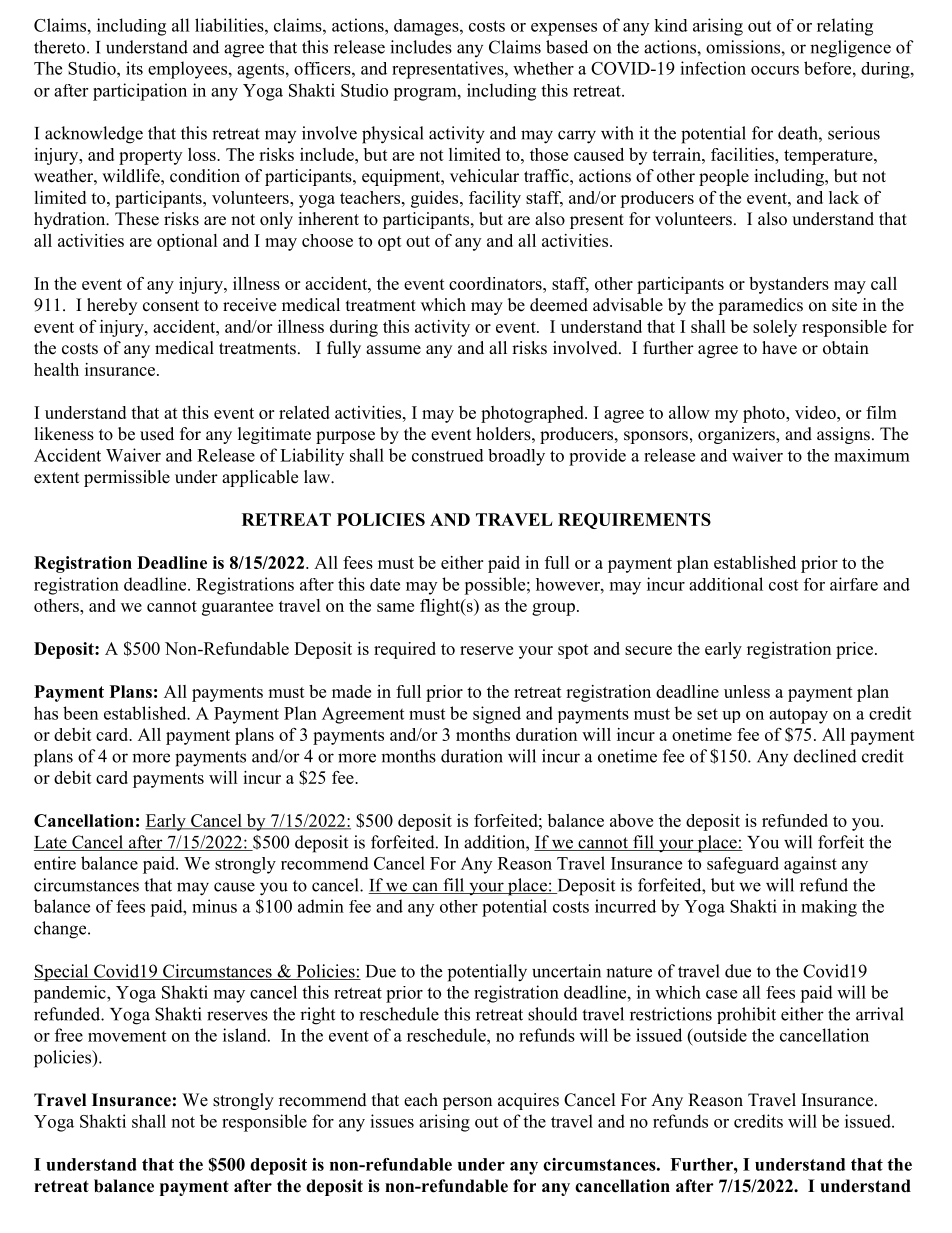  What do you see at coordinates (140, 92) in the page?
I see `participation` at bounding box center [140, 92].
